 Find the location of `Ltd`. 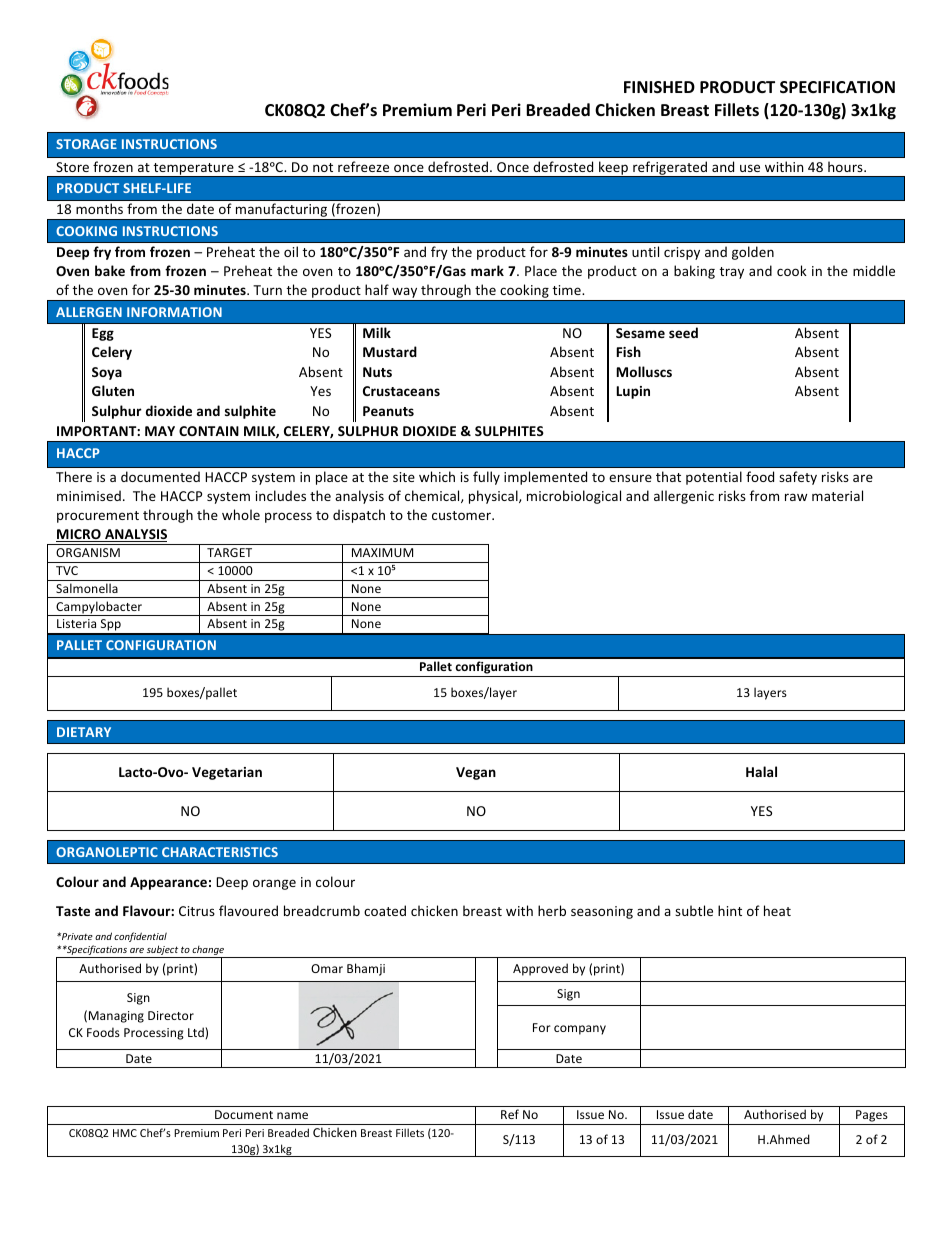

Ltd is located at coordinates (197, 1032).
